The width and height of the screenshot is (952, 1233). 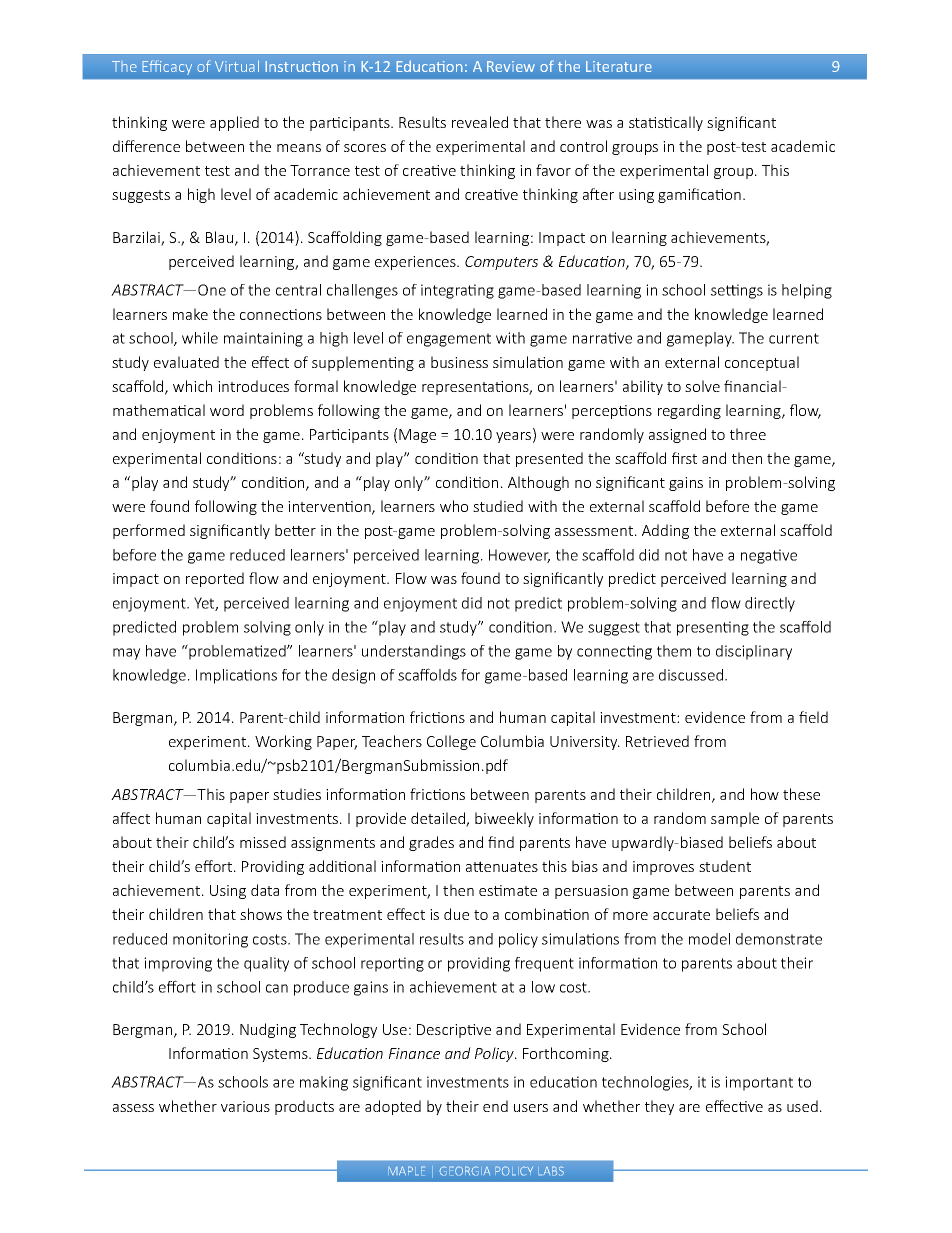 What do you see at coordinates (234, 123) in the screenshot?
I see `applied` at bounding box center [234, 123].
